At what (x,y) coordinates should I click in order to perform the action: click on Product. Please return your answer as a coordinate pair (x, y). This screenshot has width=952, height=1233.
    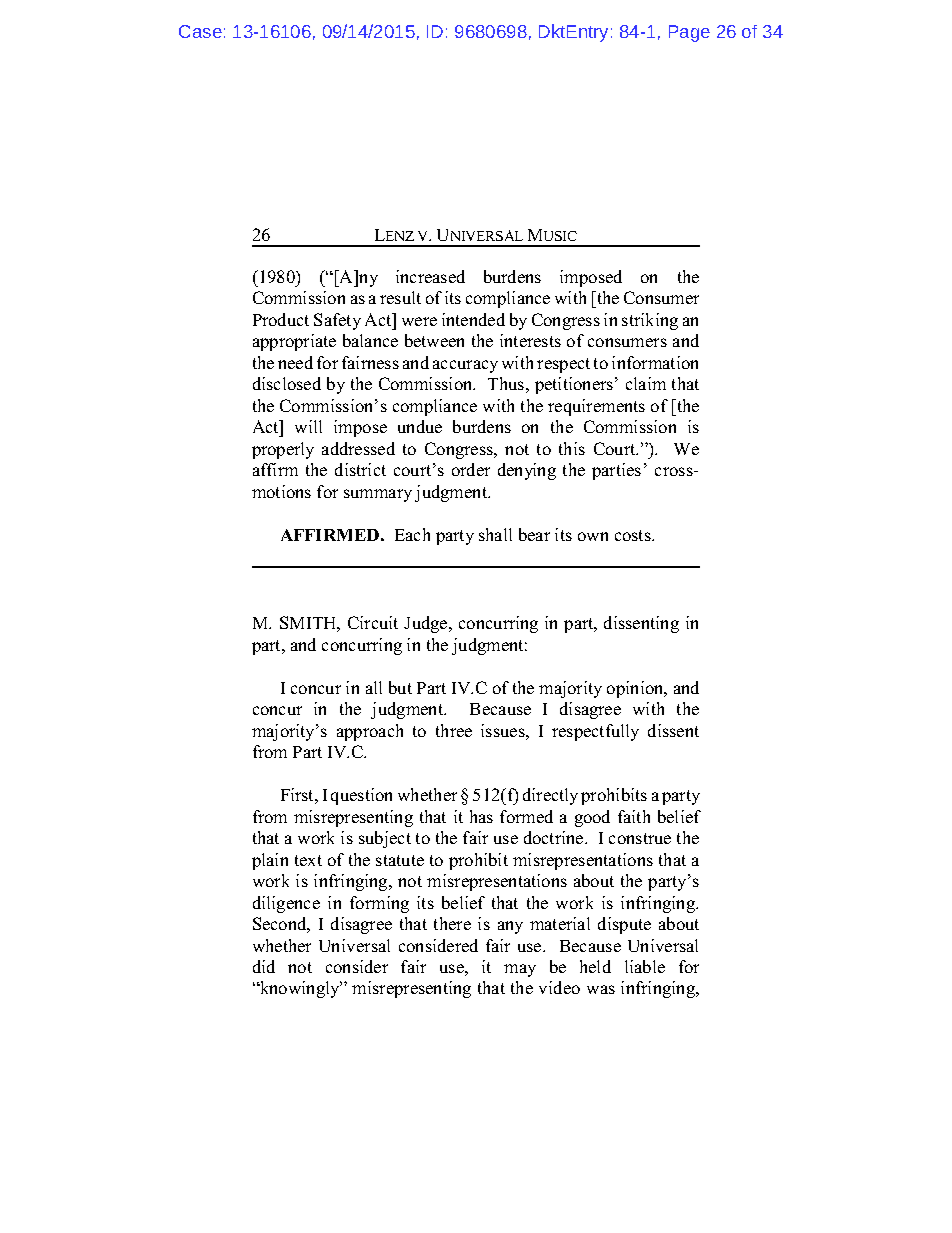
    Looking at the image, I should click on (281, 319).
